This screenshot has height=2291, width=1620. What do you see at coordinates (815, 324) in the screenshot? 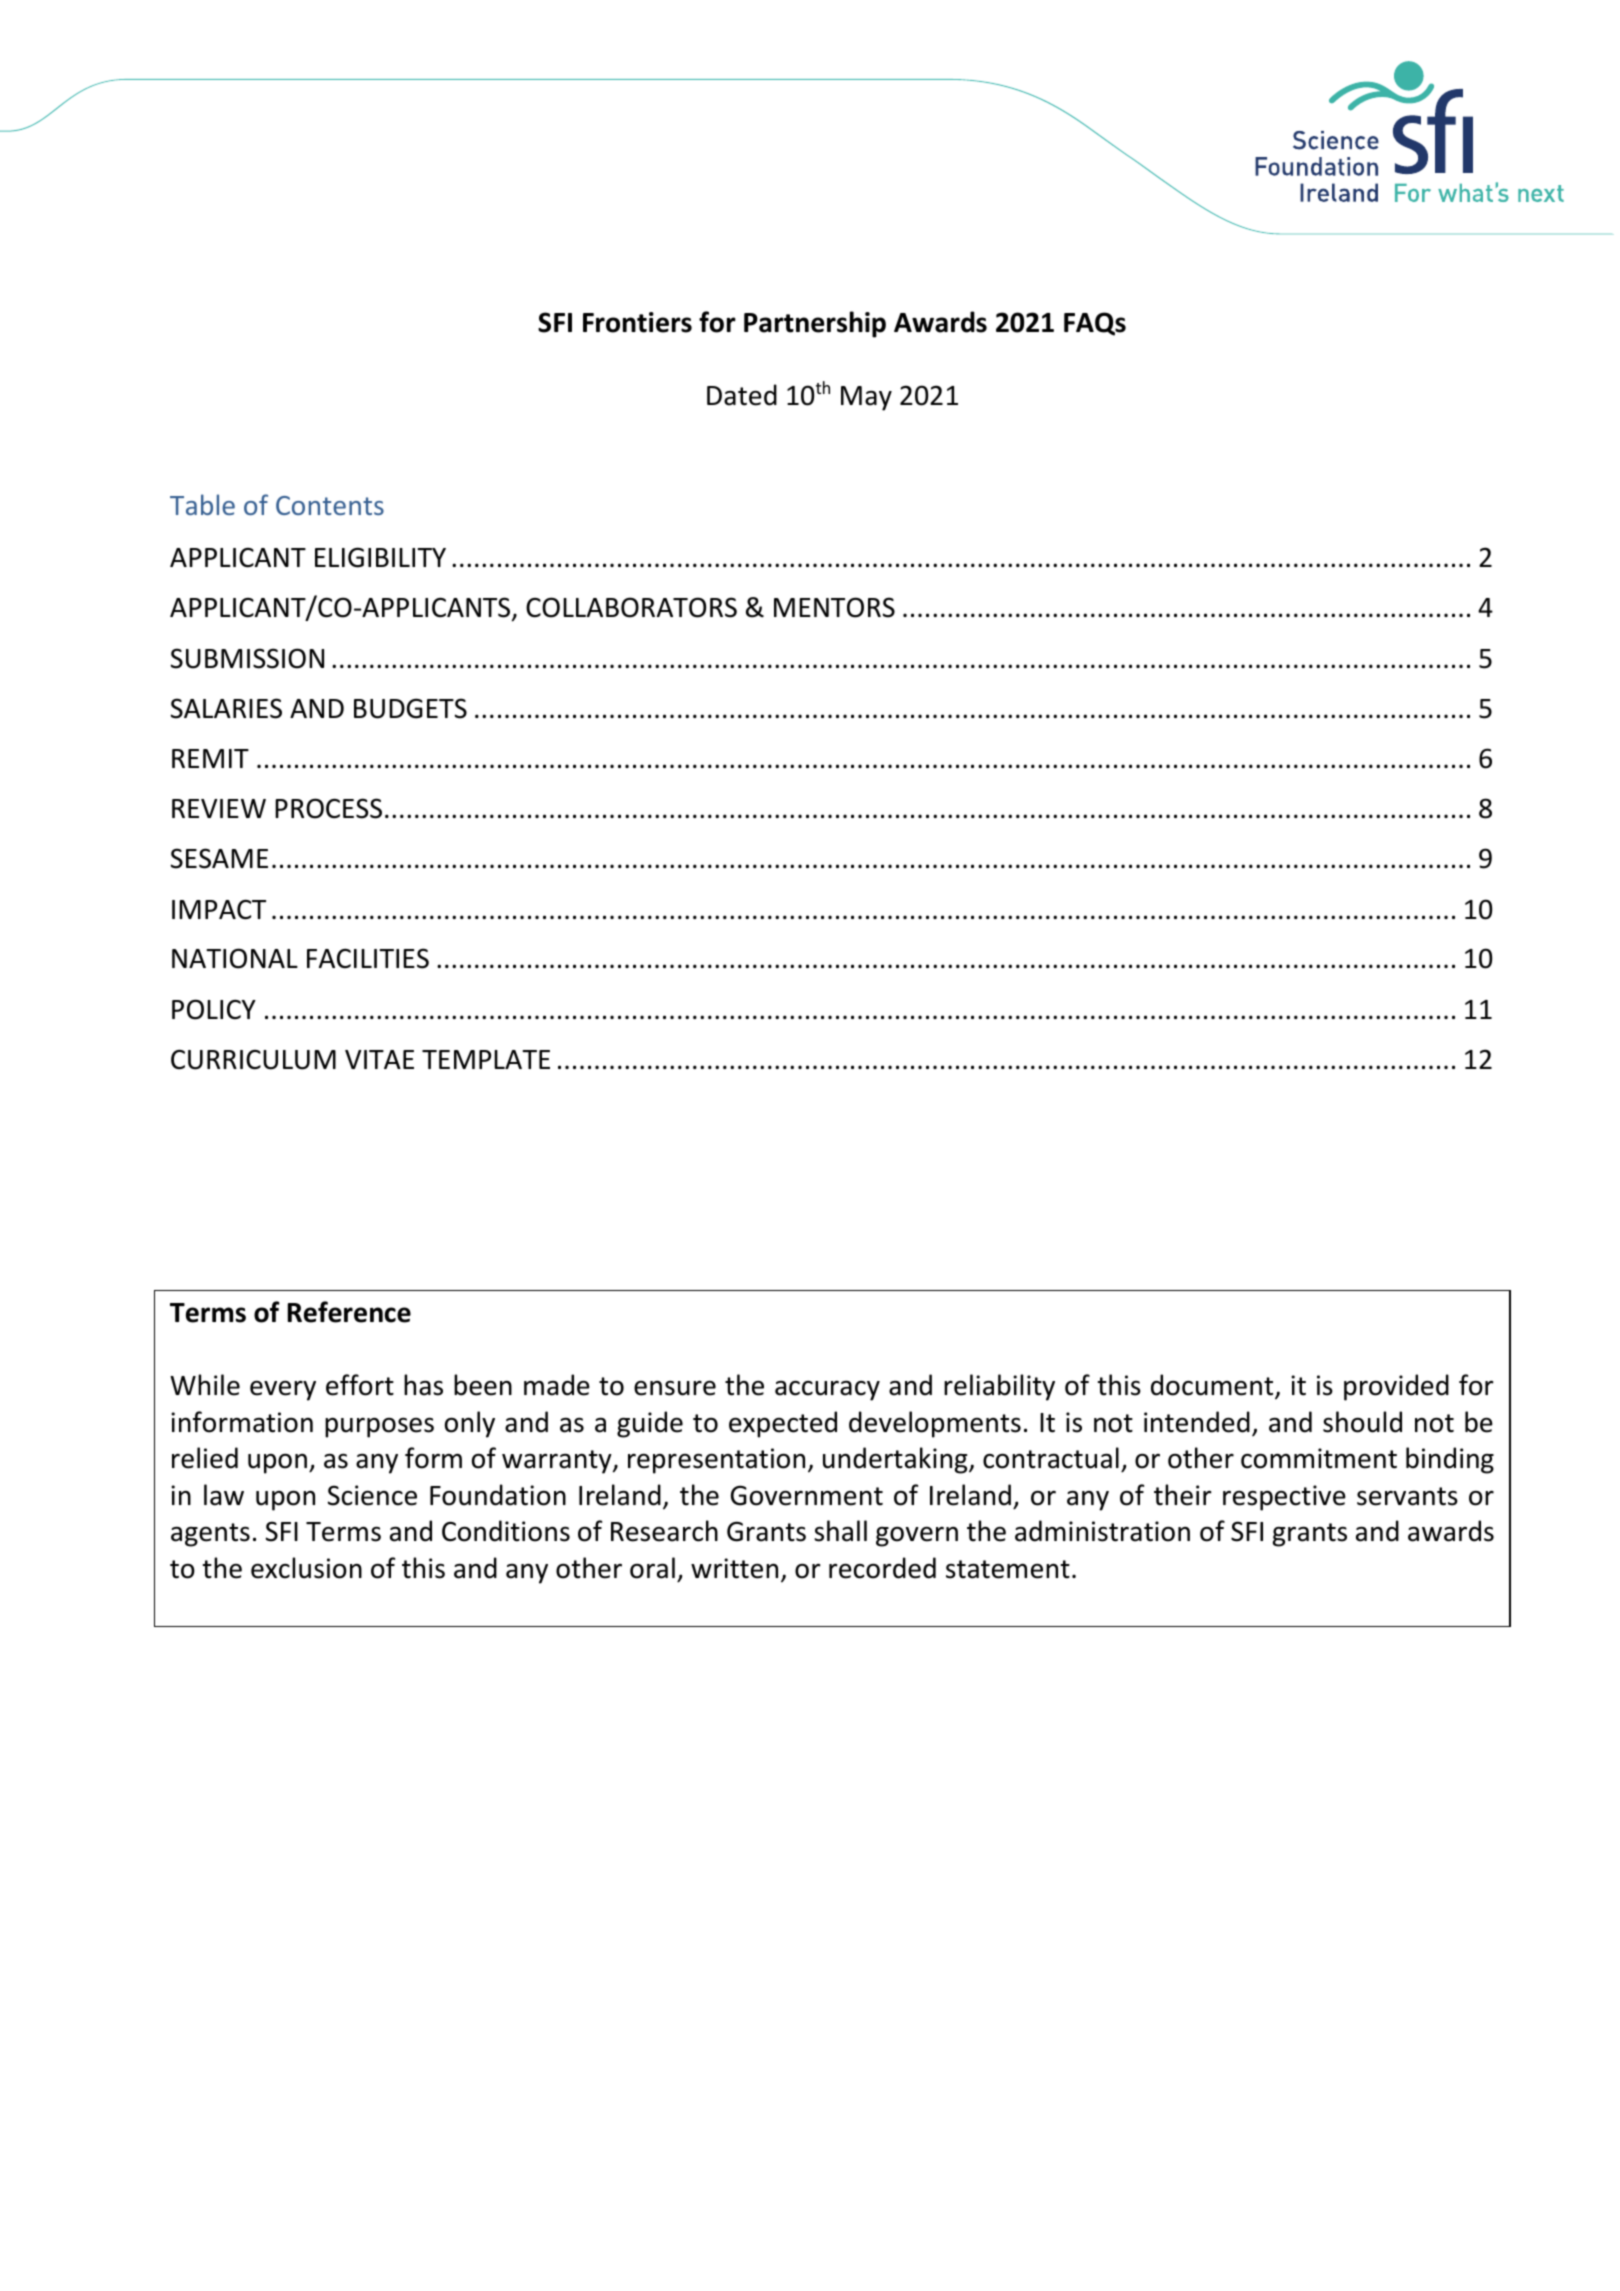
I see `Partnership` at bounding box center [815, 324].
